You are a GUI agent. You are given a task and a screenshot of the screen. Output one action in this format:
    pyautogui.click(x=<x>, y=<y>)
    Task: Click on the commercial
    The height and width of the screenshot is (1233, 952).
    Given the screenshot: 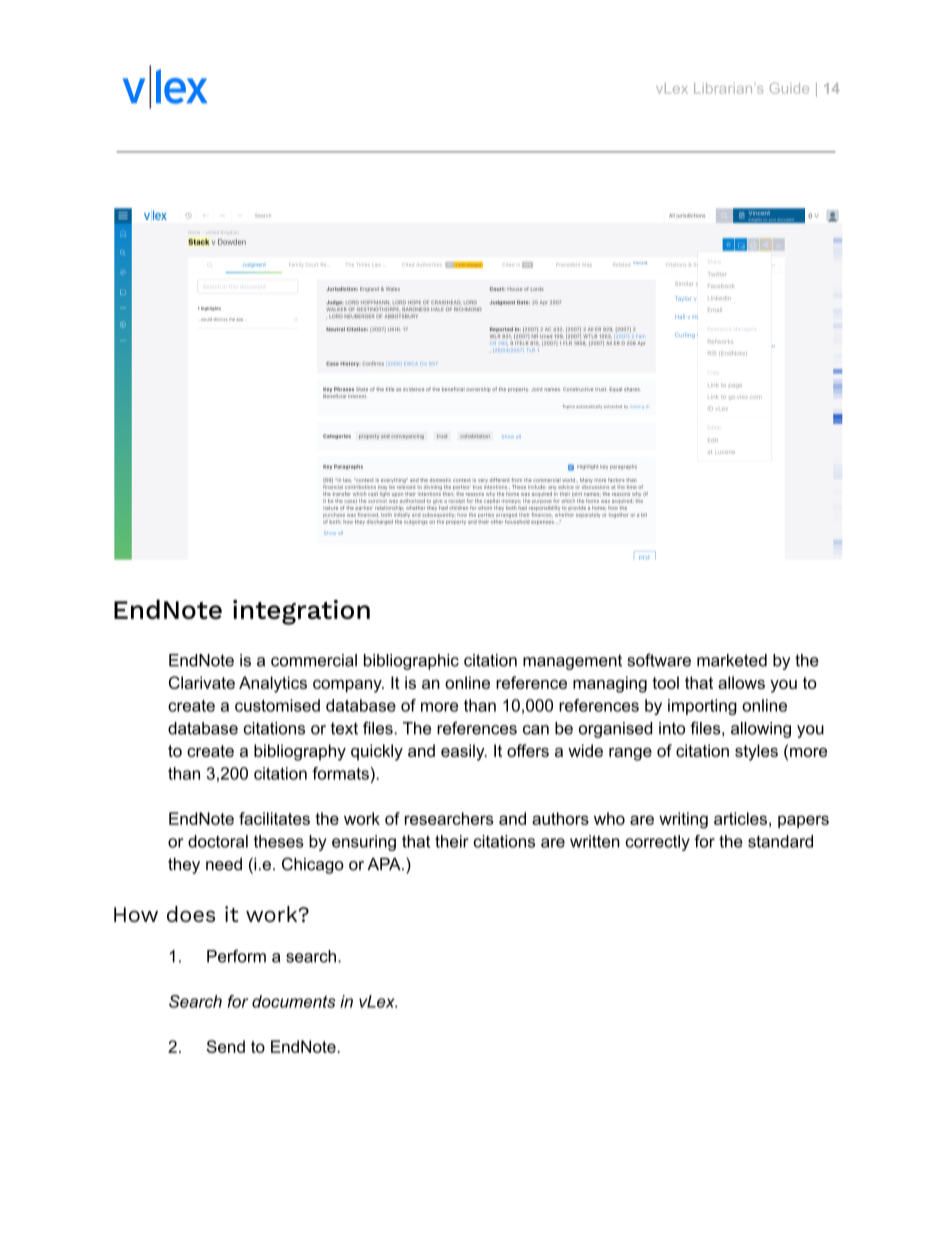 What is the action you would take?
    pyautogui.click(x=314, y=660)
